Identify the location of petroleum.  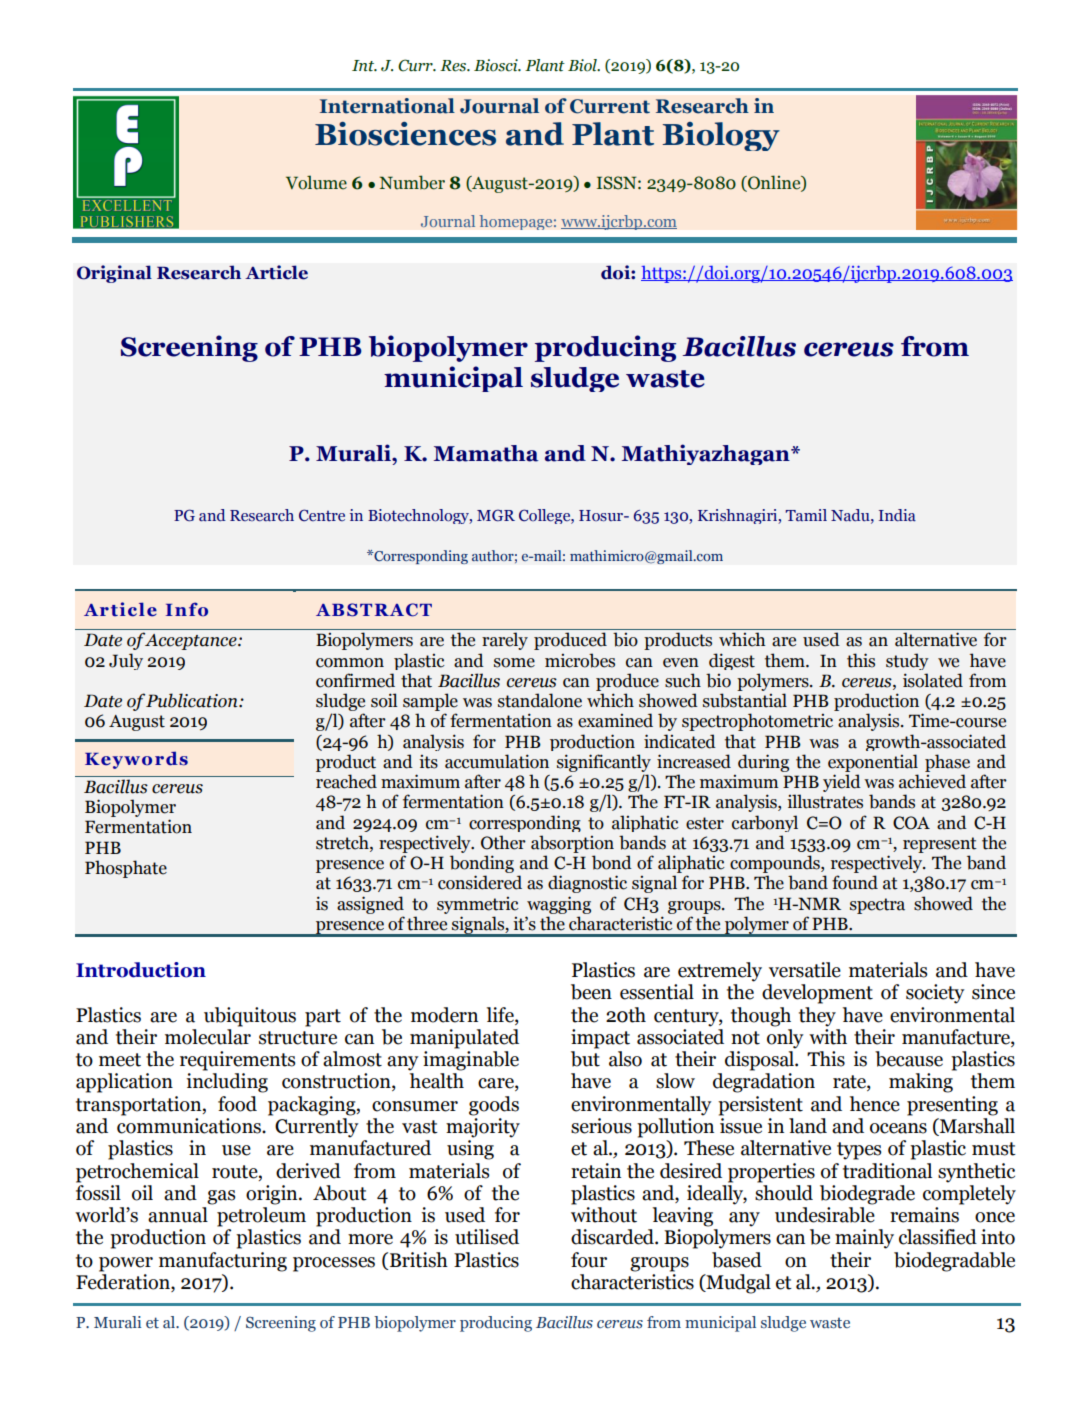
(261, 1217).
